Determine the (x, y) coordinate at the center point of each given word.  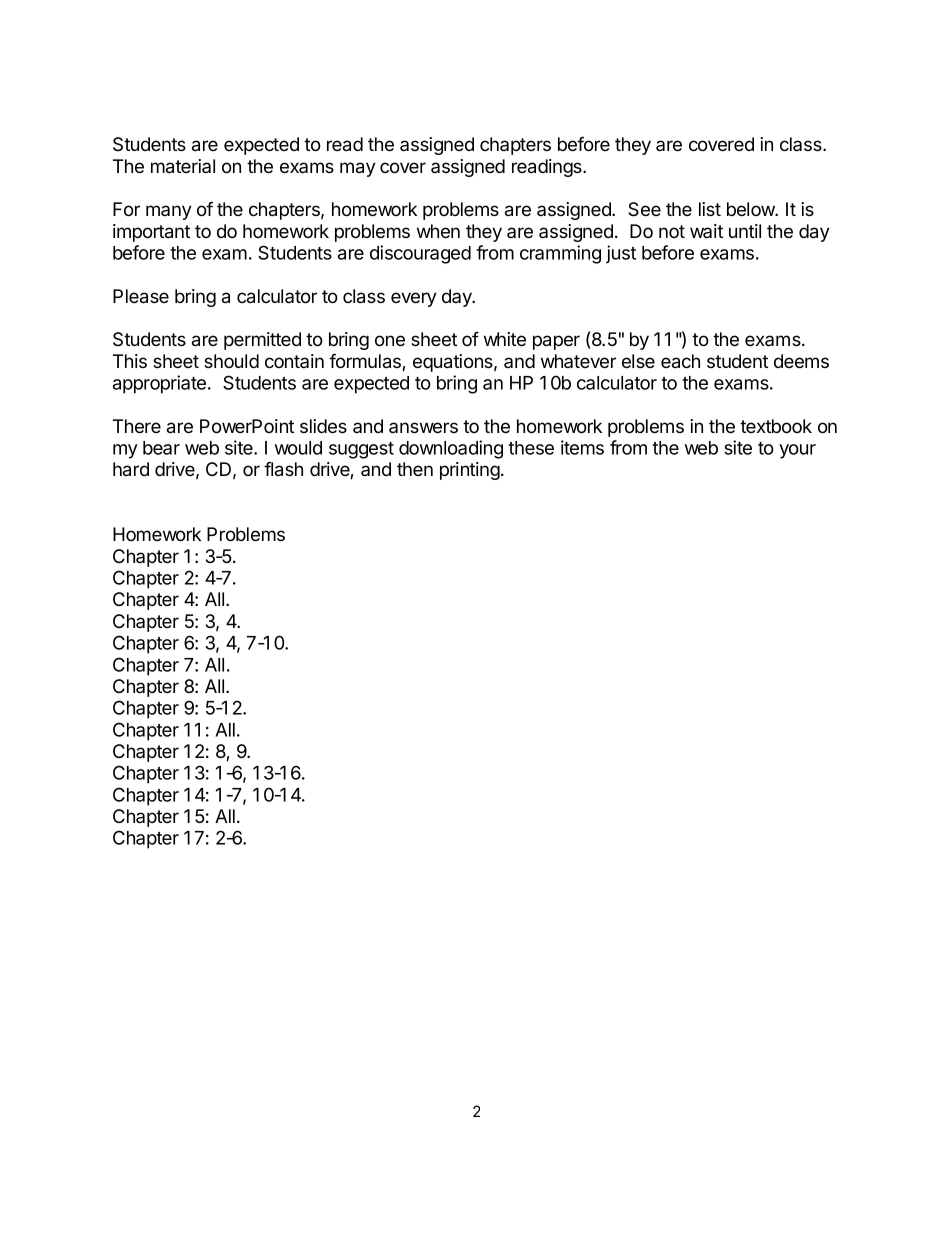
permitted (262, 341)
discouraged (420, 254)
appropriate (159, 384)
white (505, 339)
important (151, 233)
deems (801, 361)
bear (161, 448)
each (680, 361)
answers (423, 427)
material (183, 166)
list (710, 209)
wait (706, 231)
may (358, 169)
